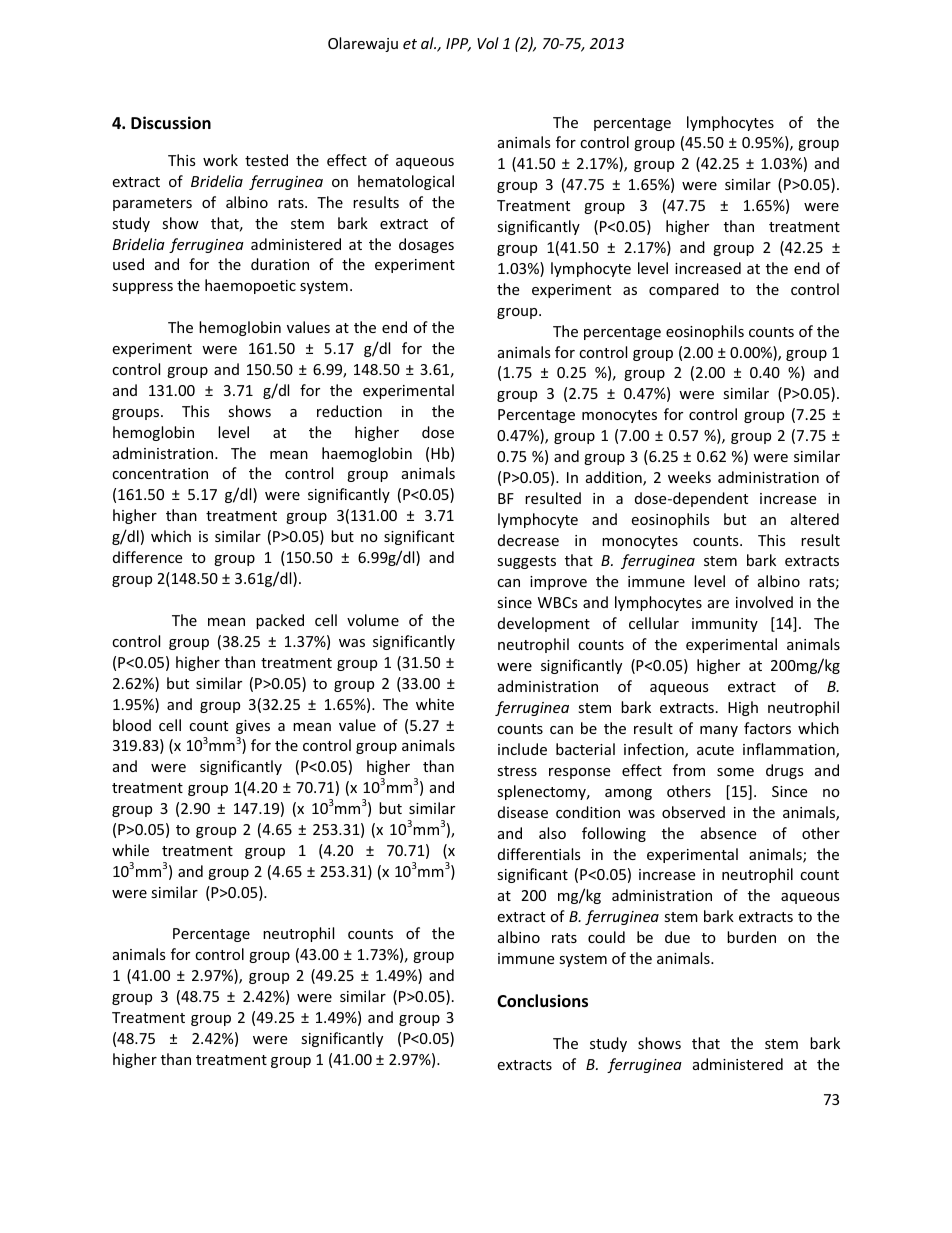 Image resolution: width=952 pixels, height=1233 pixels. Describe the element at coordinates (406, 182) in the screenshot. I see `hematological` at that location.
